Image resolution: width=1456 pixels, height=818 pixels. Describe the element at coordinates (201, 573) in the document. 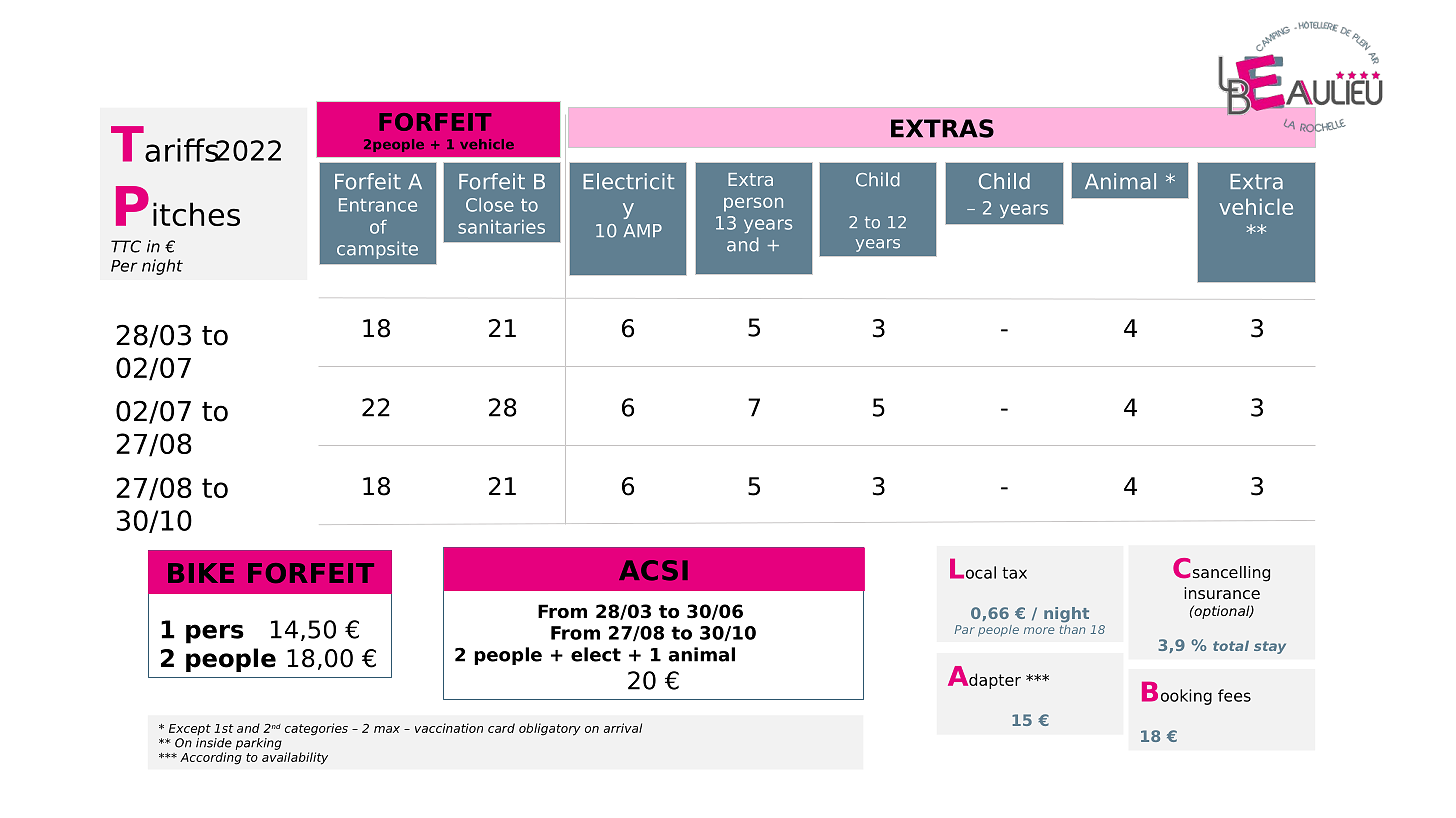

I see `BIKE` at that location.
